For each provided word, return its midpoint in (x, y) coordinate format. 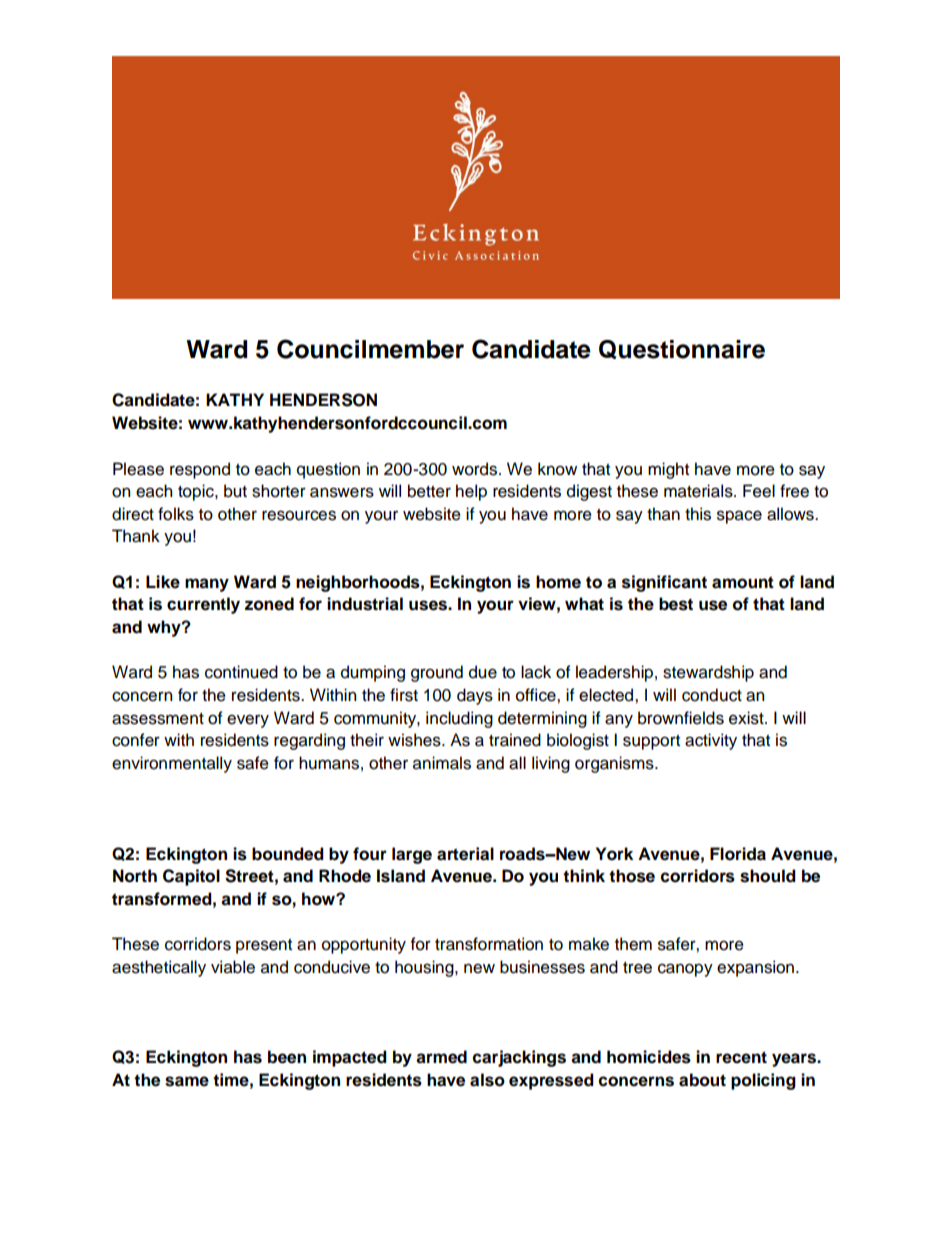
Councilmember (370, 349)
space (739, 517)
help (471, 492)
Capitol (191, 877)
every (248, 721)
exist (747, 718)
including (459, 719)
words (476, 469)
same (187, 1081)
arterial (465, 854)
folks (176, 514)
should (768, 876)
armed (441, 1057)
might (668, 470)
